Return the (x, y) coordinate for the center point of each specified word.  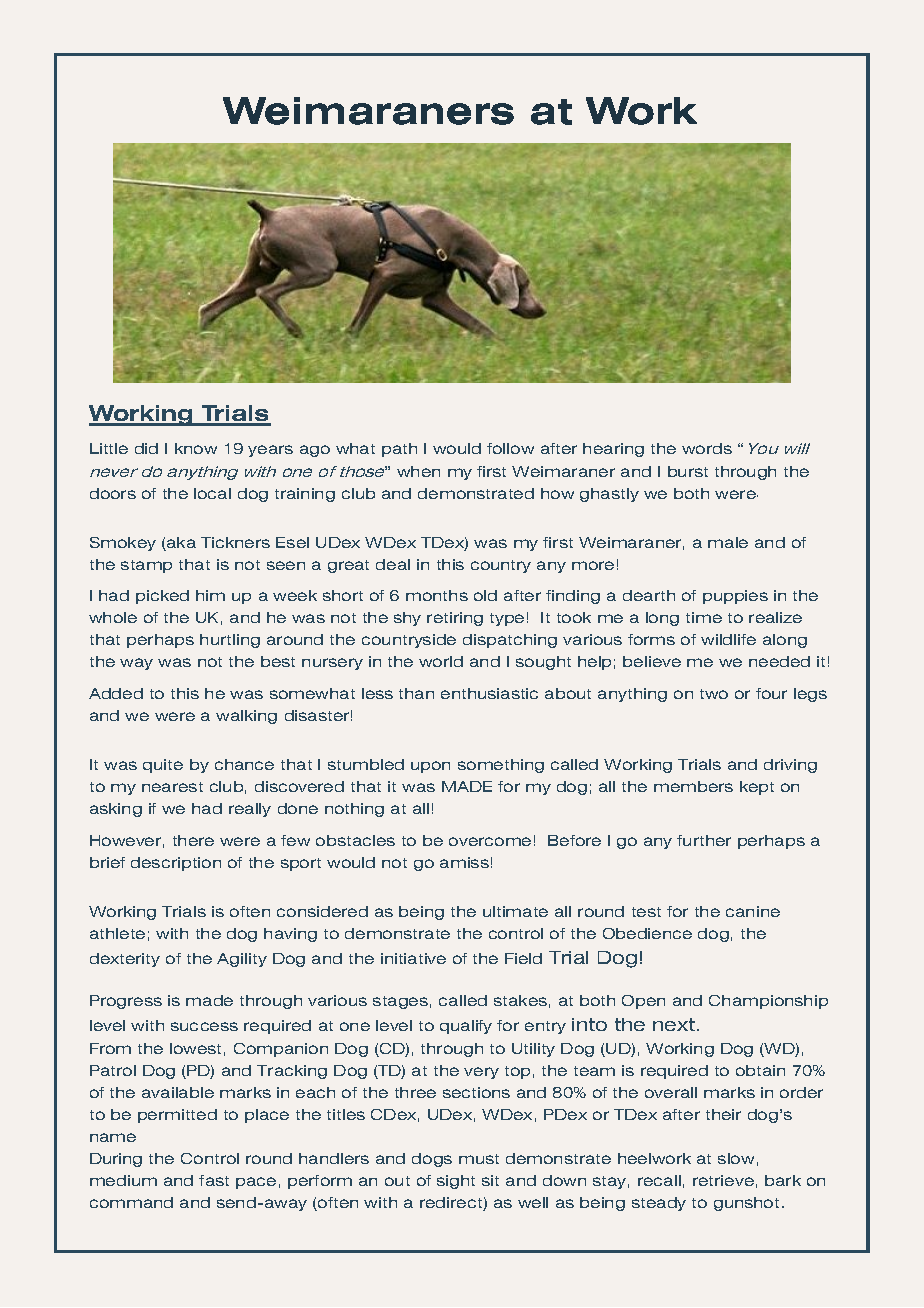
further (704, 840)
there (193, 840)
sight (456, 1182)
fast (214, 1180)
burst (688, 471)
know (196, 448)
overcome (490, 841)
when (418, 471)
